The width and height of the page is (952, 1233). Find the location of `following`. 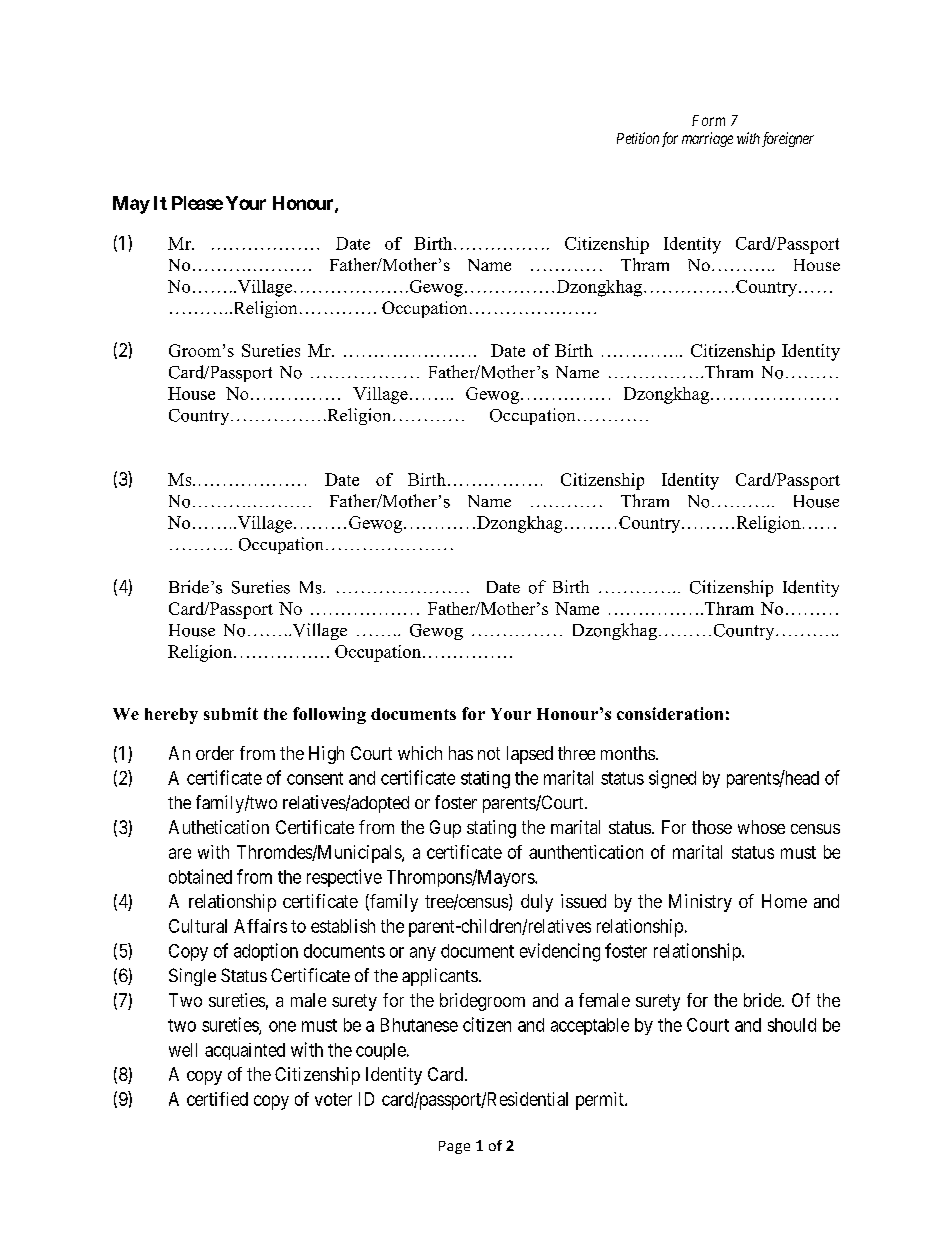

following is located at coordinates (329, 715).
